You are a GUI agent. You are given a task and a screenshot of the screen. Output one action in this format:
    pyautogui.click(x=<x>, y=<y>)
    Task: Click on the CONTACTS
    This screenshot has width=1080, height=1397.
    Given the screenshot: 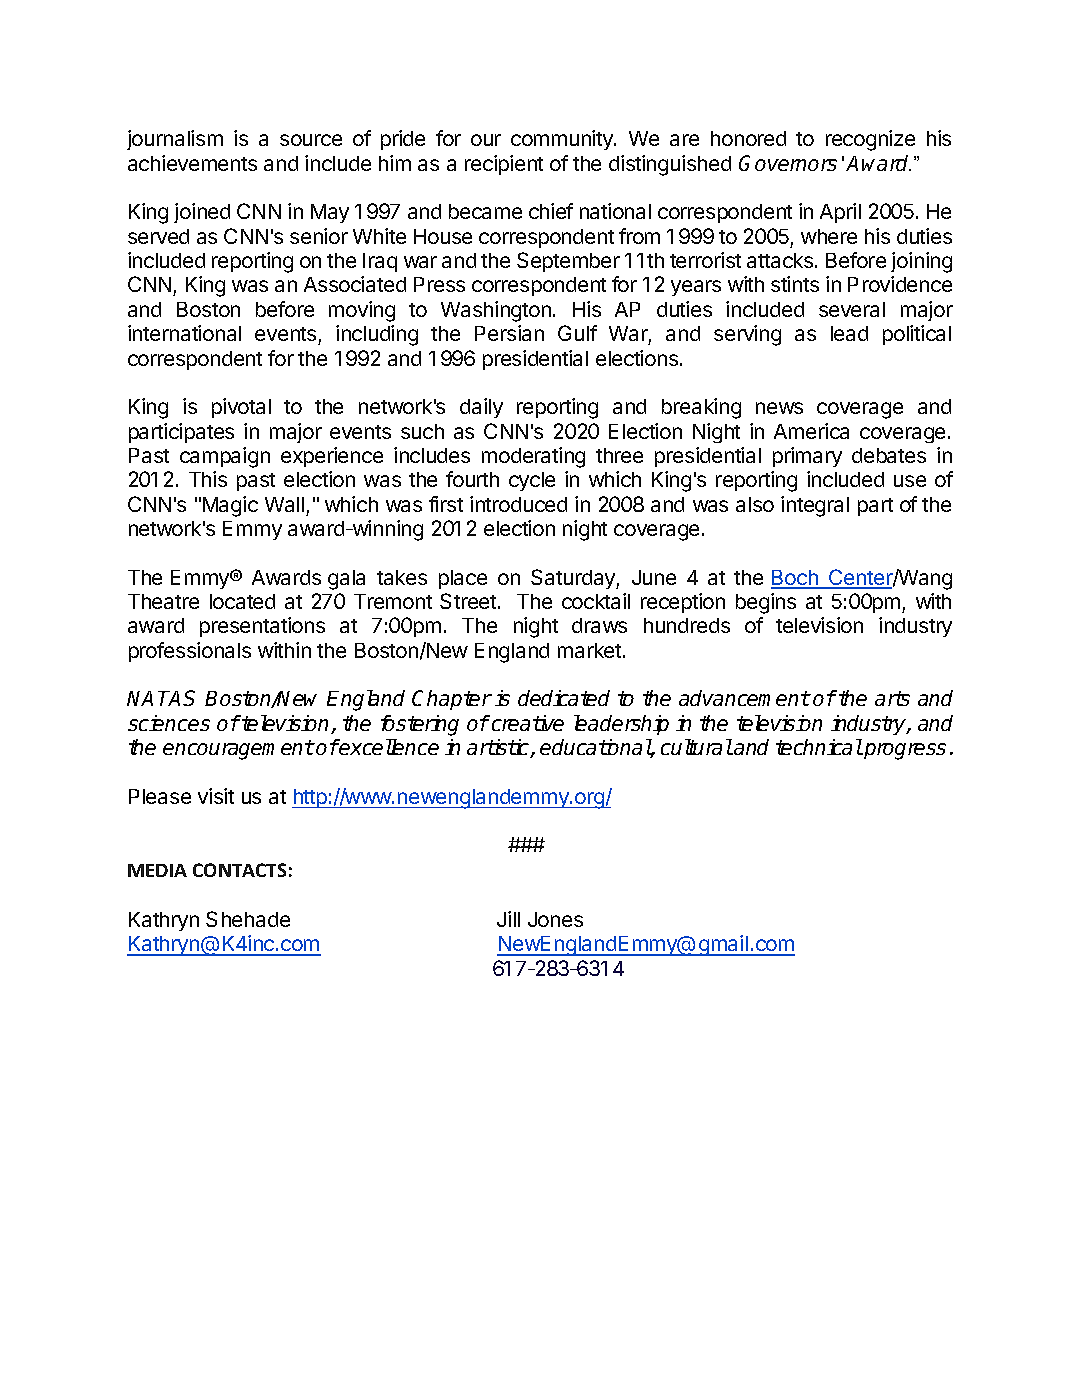 What is the action you would take?
    pyautogui.click(x=239, y=870)
